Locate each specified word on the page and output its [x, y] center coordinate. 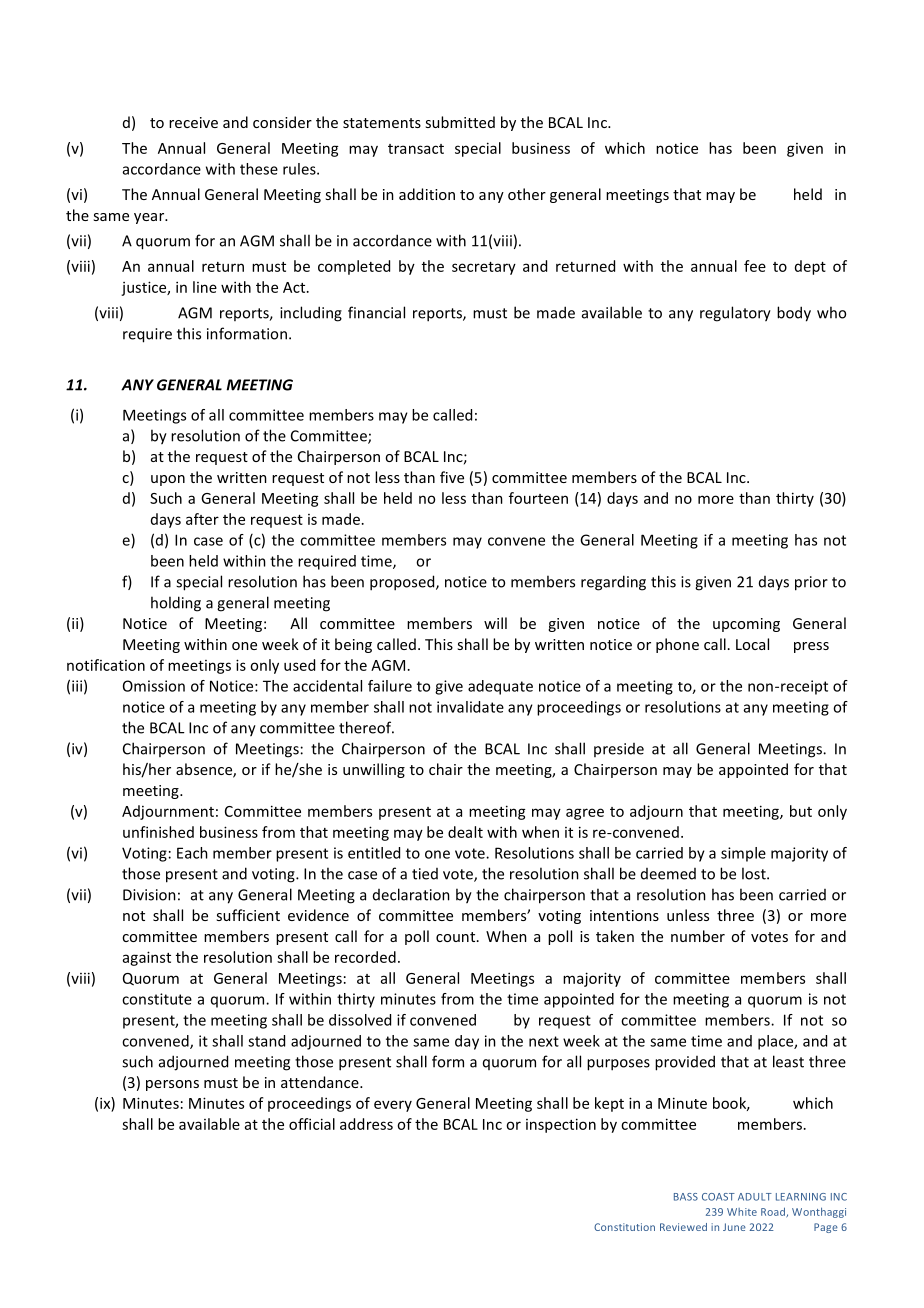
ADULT [755, 1197]
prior [811, 583]
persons [172, 1085]
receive [193, 122]
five [452, 477]
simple [743, 854]
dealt [465, 832]
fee [755, 266]
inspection [561, 1125]
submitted [460, 122]
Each [192, 853]
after [202, 519]
